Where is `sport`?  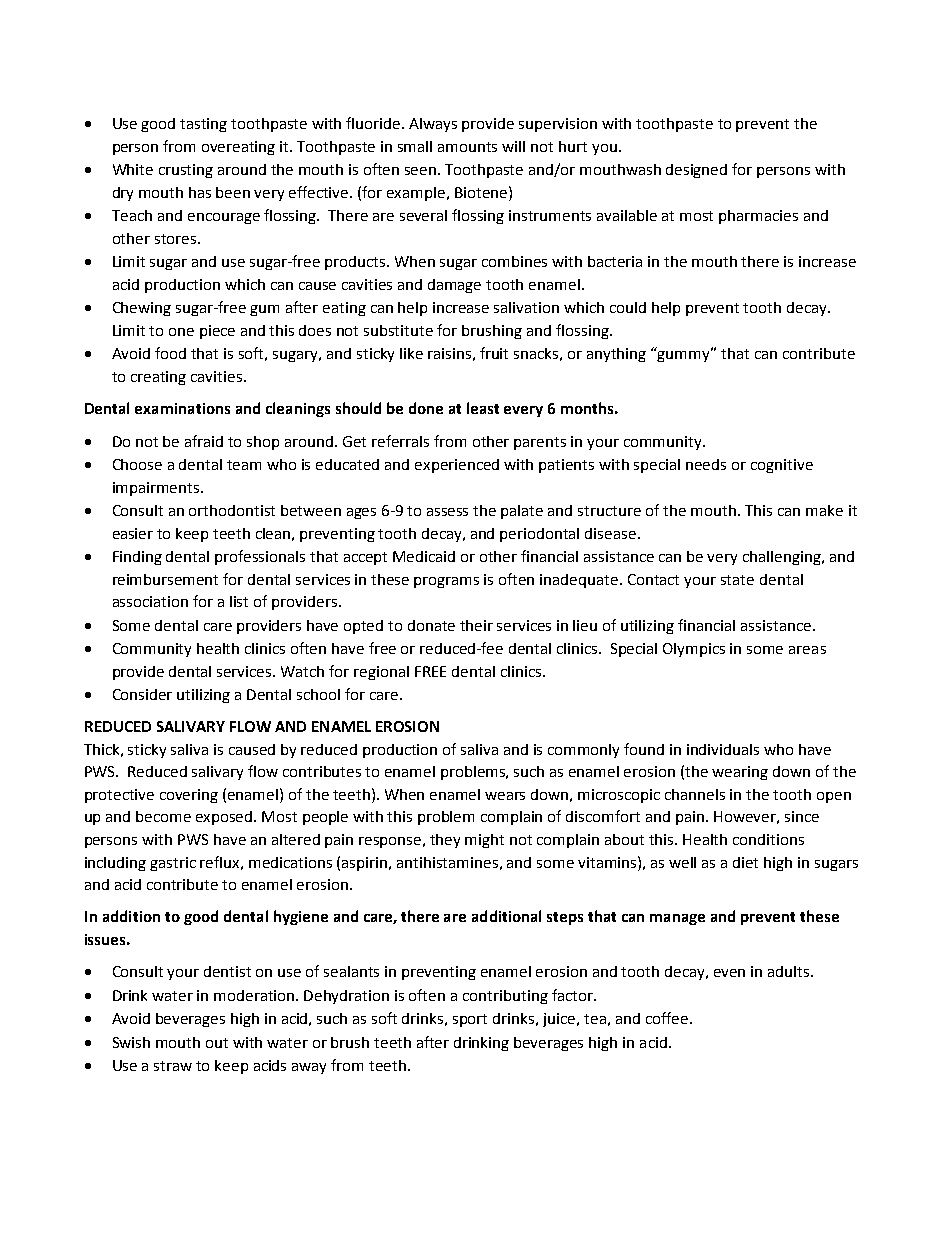 sport is located at coordinates (470, 1020).
